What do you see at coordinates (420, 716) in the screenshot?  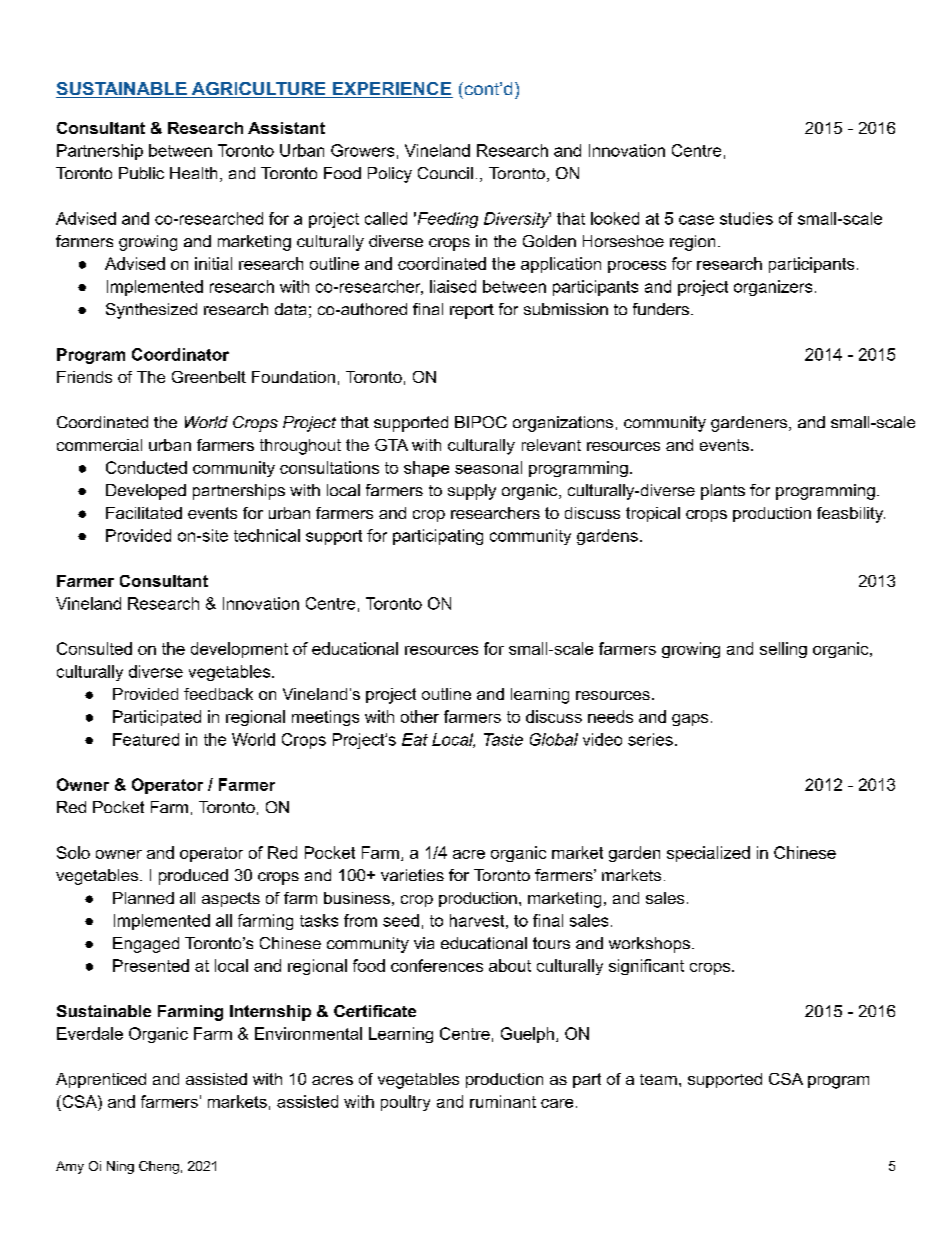 I see `other` at bounding box center [420, 716].
